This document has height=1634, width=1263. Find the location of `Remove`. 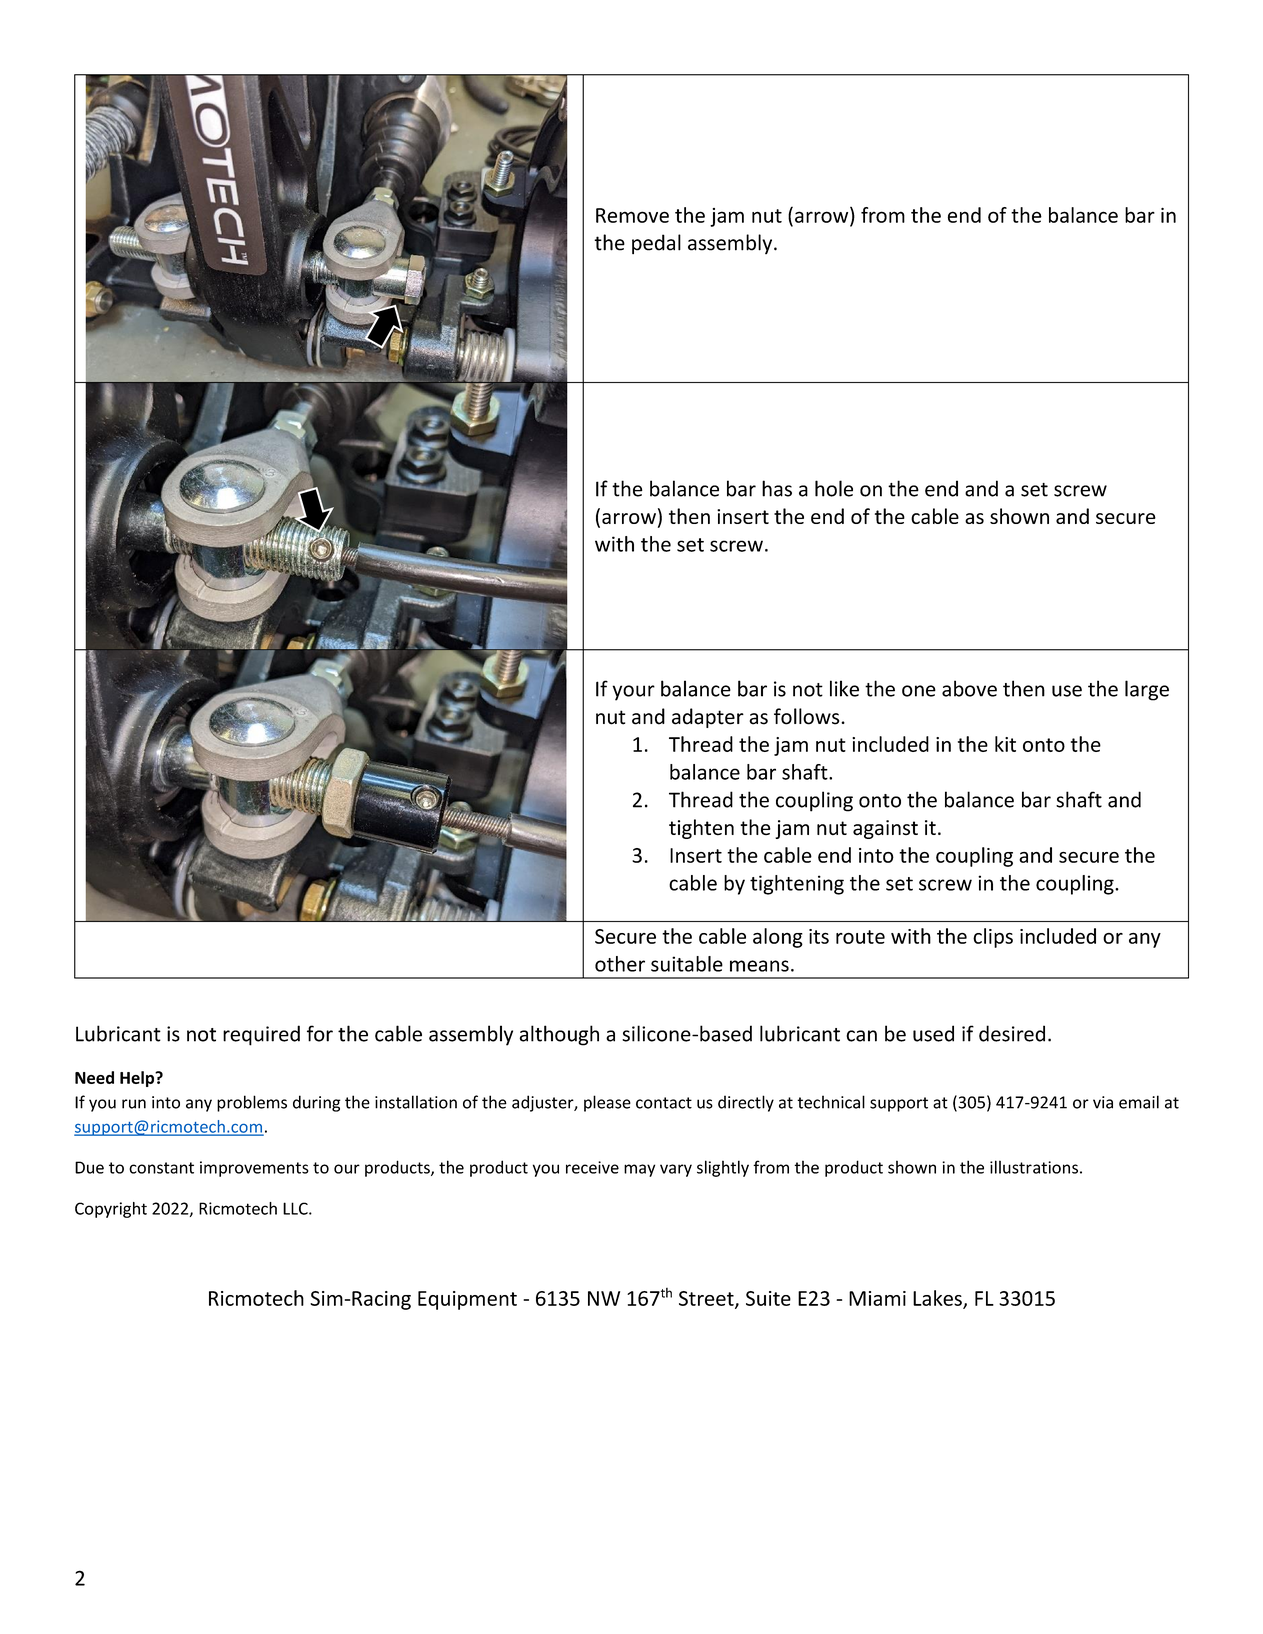

Remove is located at coordinates (632, 215).
